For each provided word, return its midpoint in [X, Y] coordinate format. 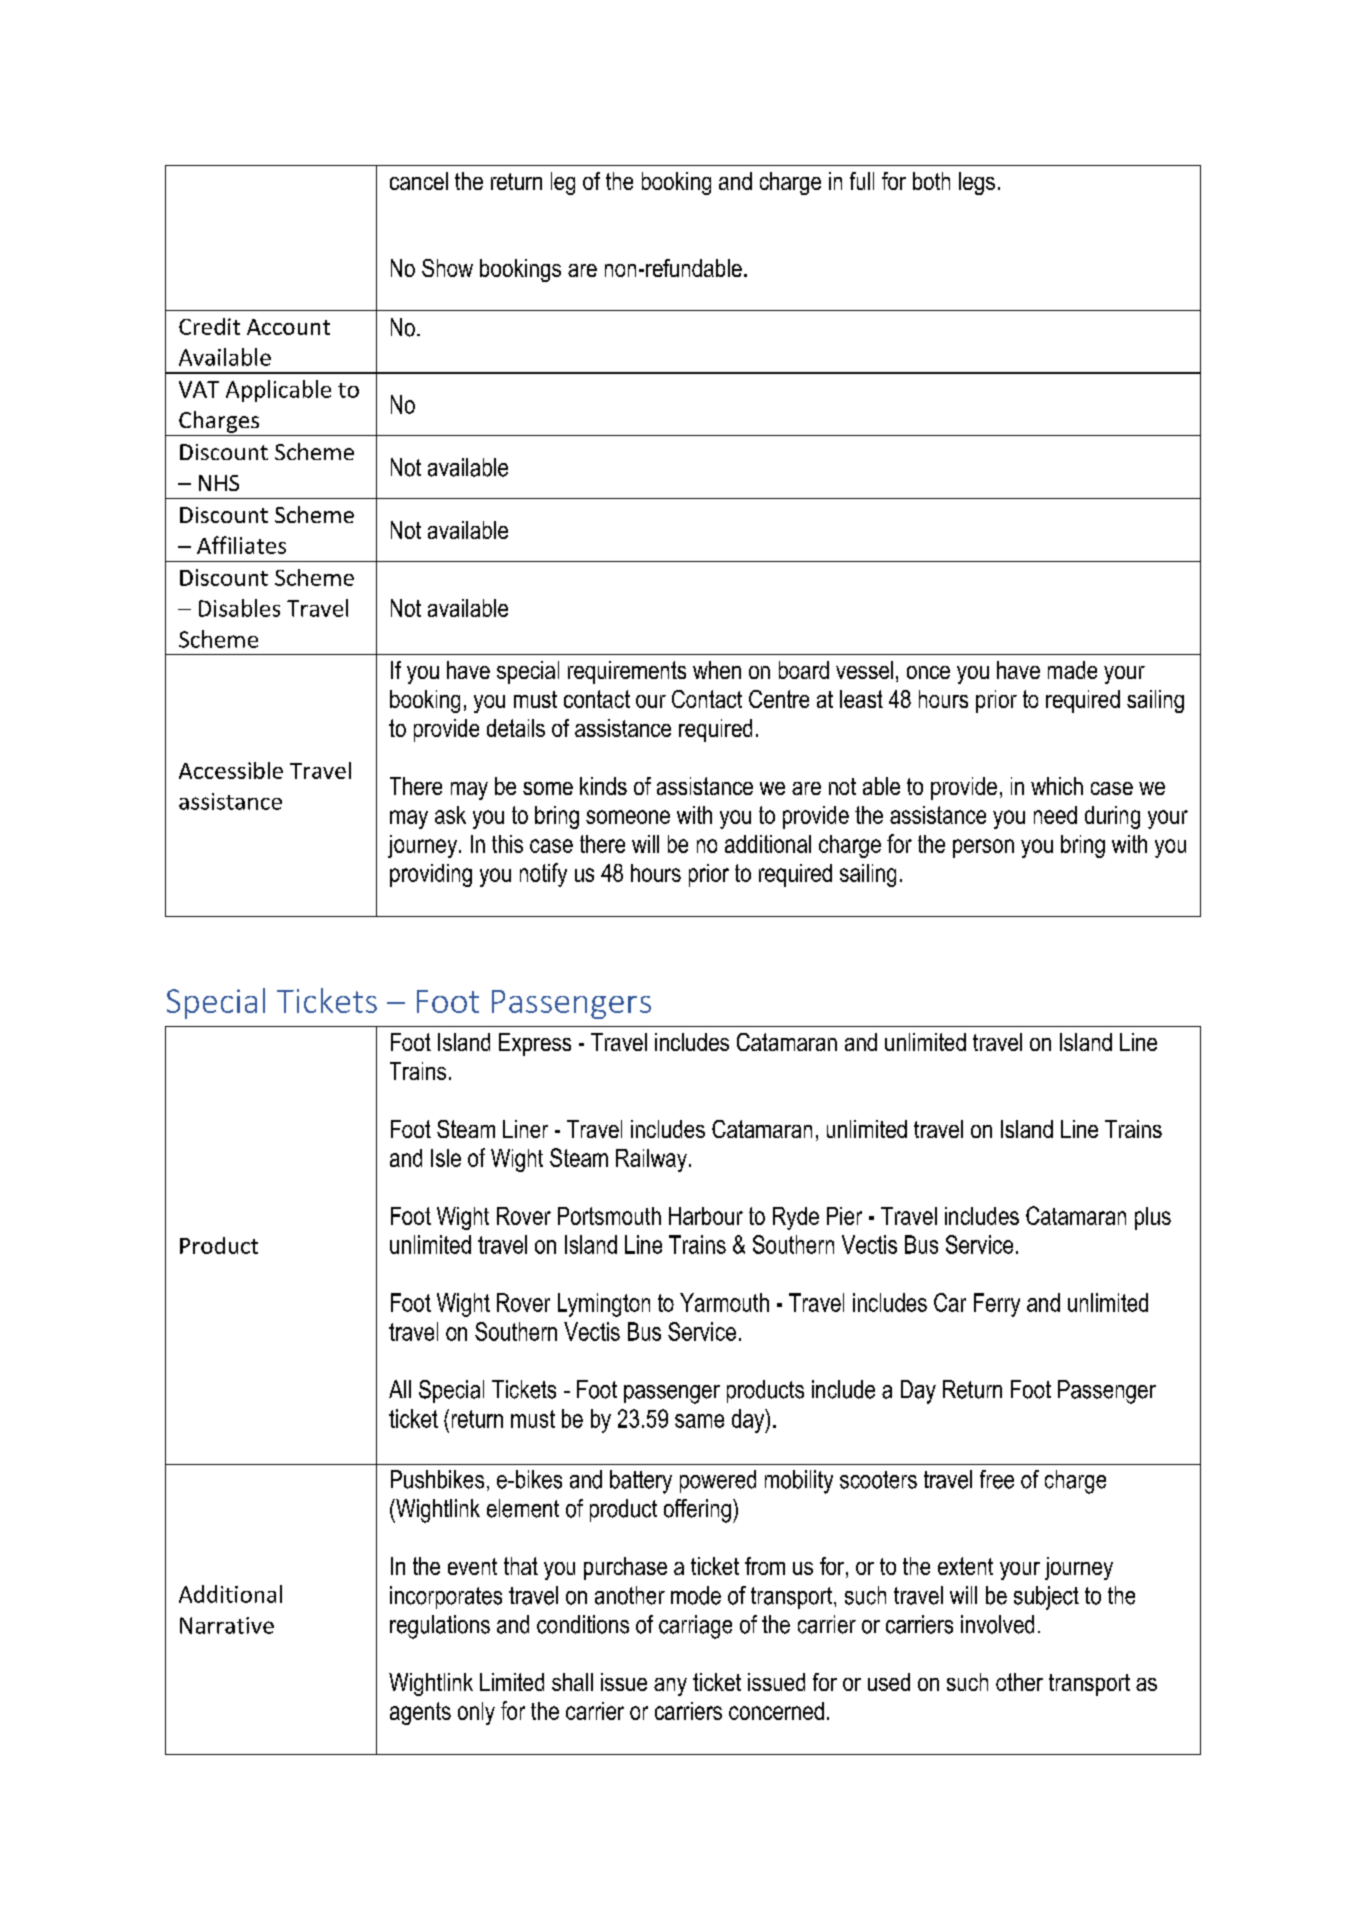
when [717, 670]
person [983, 848]
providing [431, 875]
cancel [419, 181]
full [862, 181]
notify [543, 875]
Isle [446, 1158]
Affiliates [241, 545]
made [1072, 670]
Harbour [706, 1216]
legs [977, 183]
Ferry [997, 1305]
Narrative [227, 1625]
